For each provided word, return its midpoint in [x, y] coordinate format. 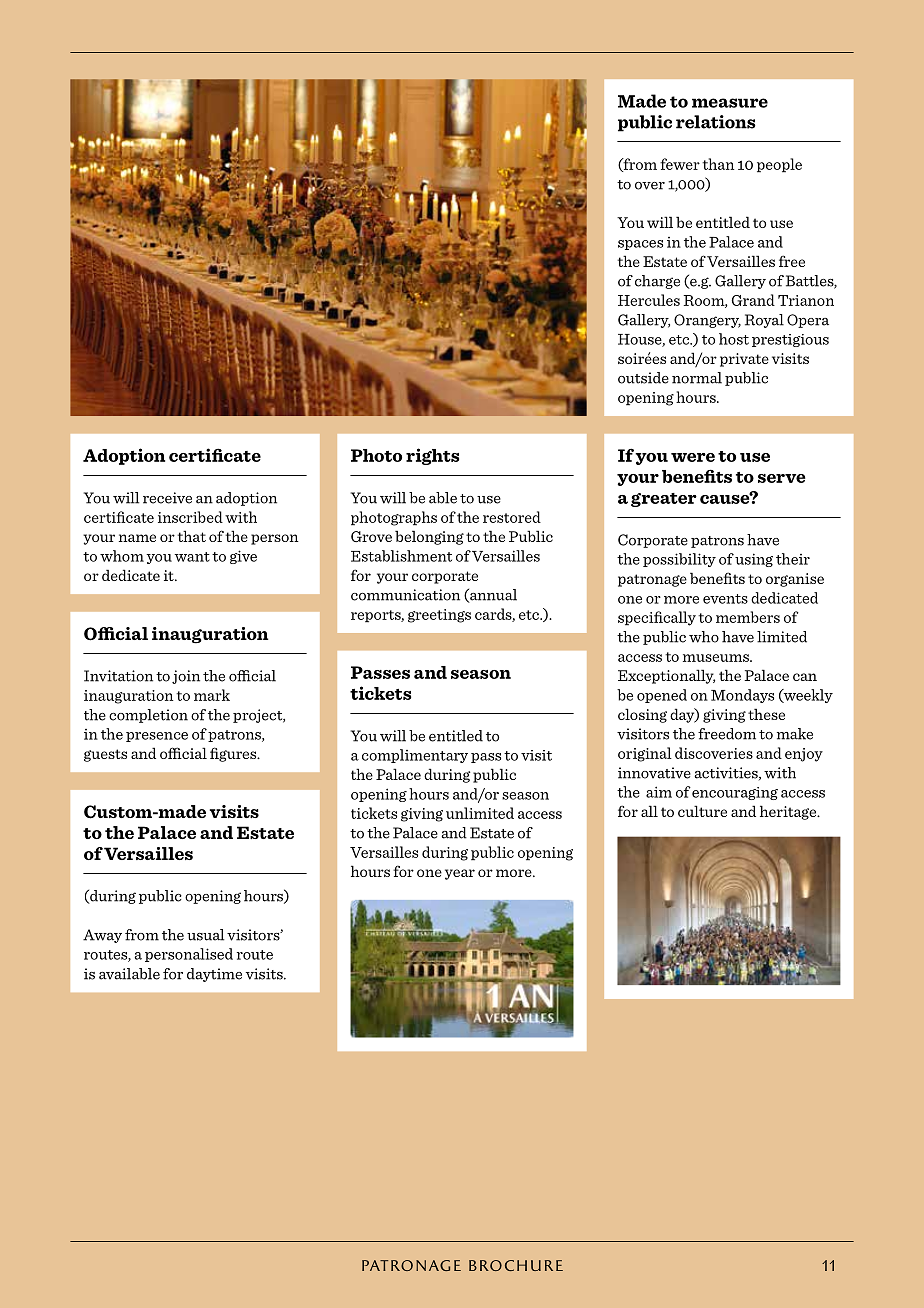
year [460, 874]
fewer [680, 164]
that [191, 536]
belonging [429, 537]
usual [205, 935]
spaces [640, 245]
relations [716, 122]
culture [702, 811]
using [754, 560]
